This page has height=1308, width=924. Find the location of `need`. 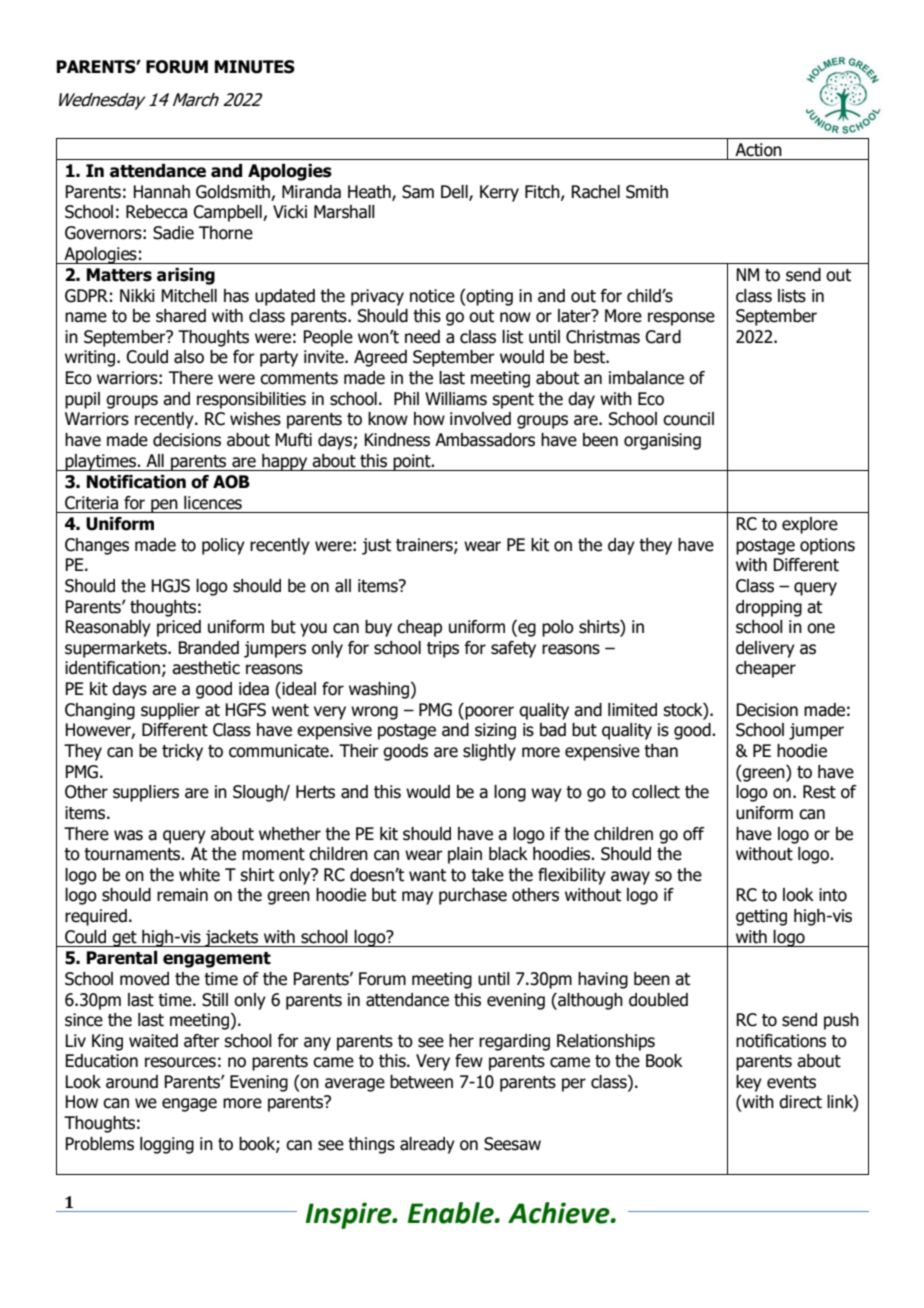

need is located at coordinates (422, 337).
